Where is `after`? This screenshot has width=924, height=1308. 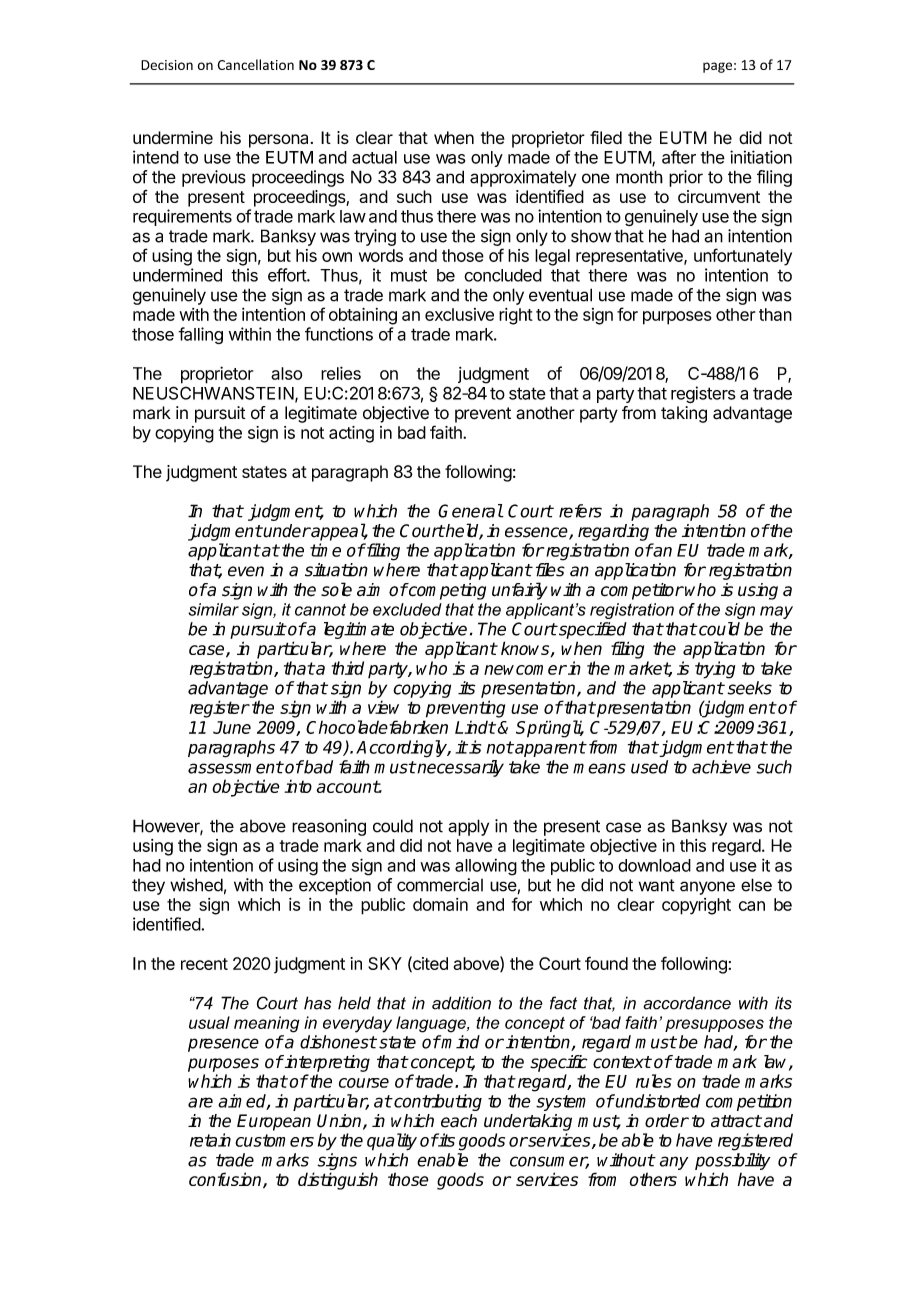 after is located at coordinates (679, 157).
